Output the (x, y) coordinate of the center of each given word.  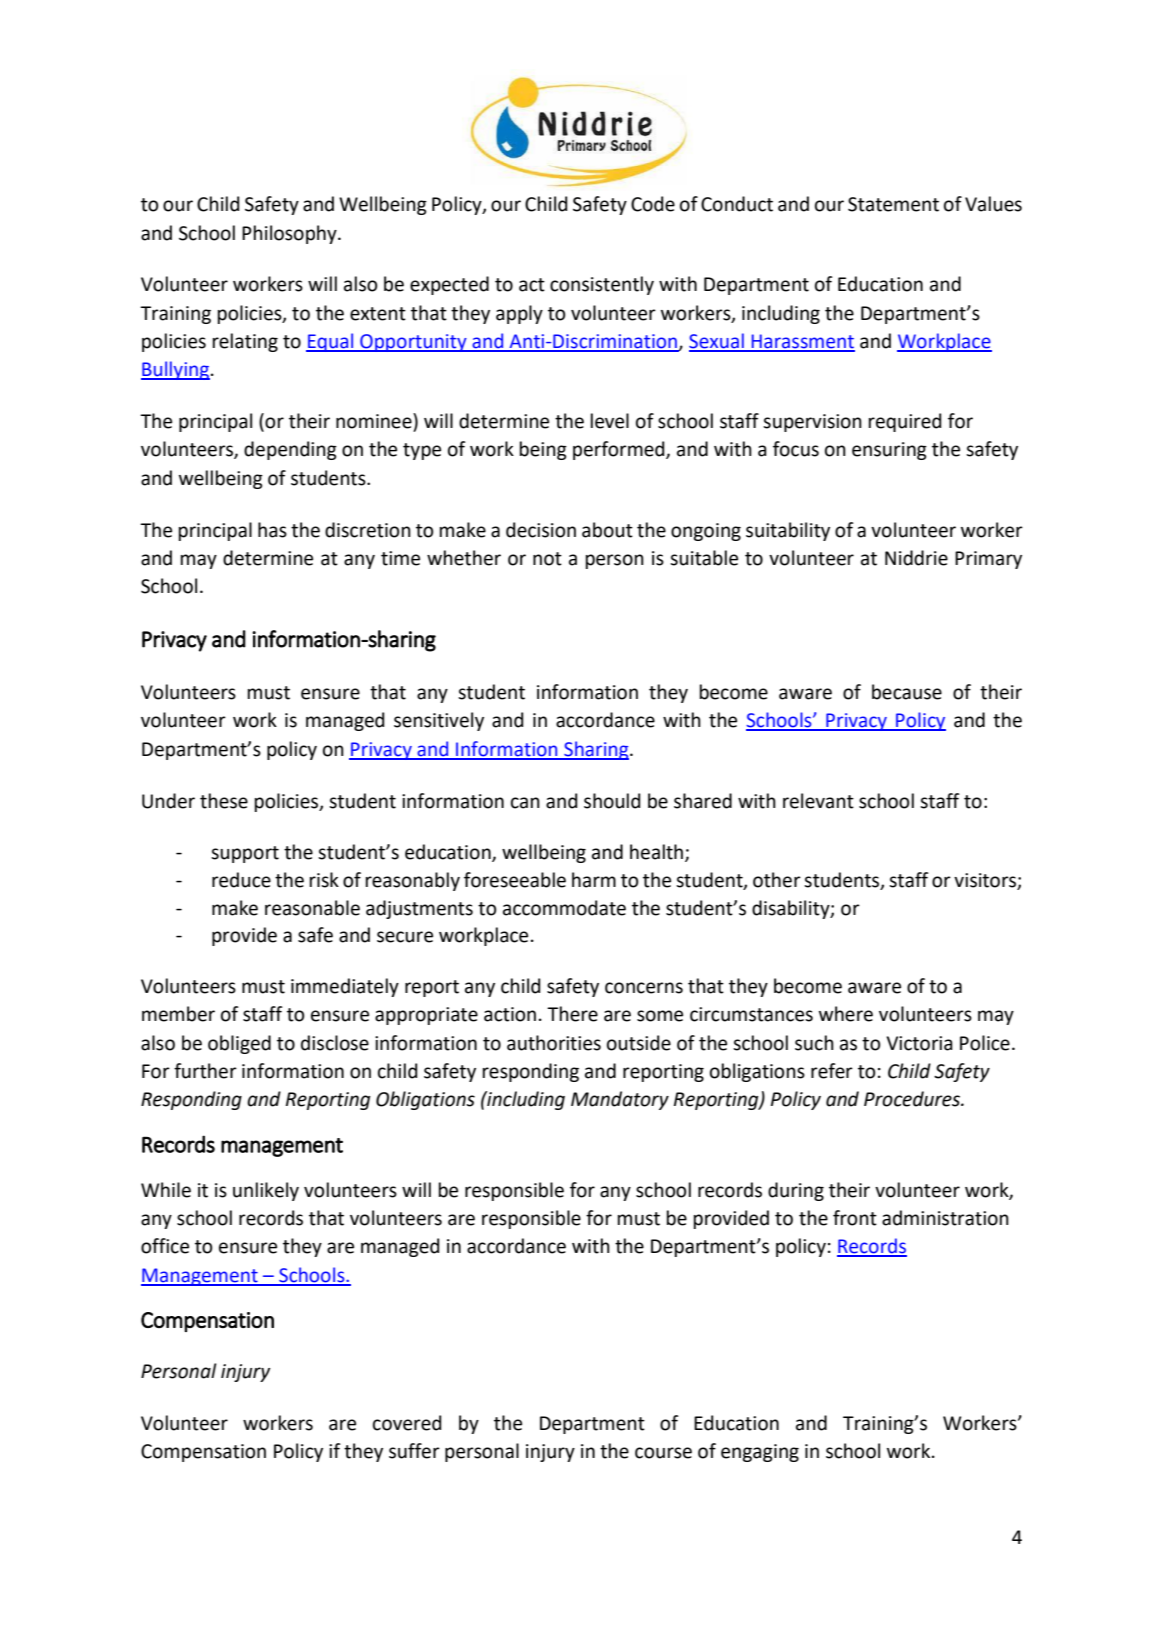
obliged (239, 1044)
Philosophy (290, 234)
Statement (893, 204)
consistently (602, 285)
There (572, 1014)
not (547, 559)
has (272, 530)
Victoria (919, 1043)
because (907, 692)
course (663, 1453)
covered (407, 1423)
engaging (760, 1453)
